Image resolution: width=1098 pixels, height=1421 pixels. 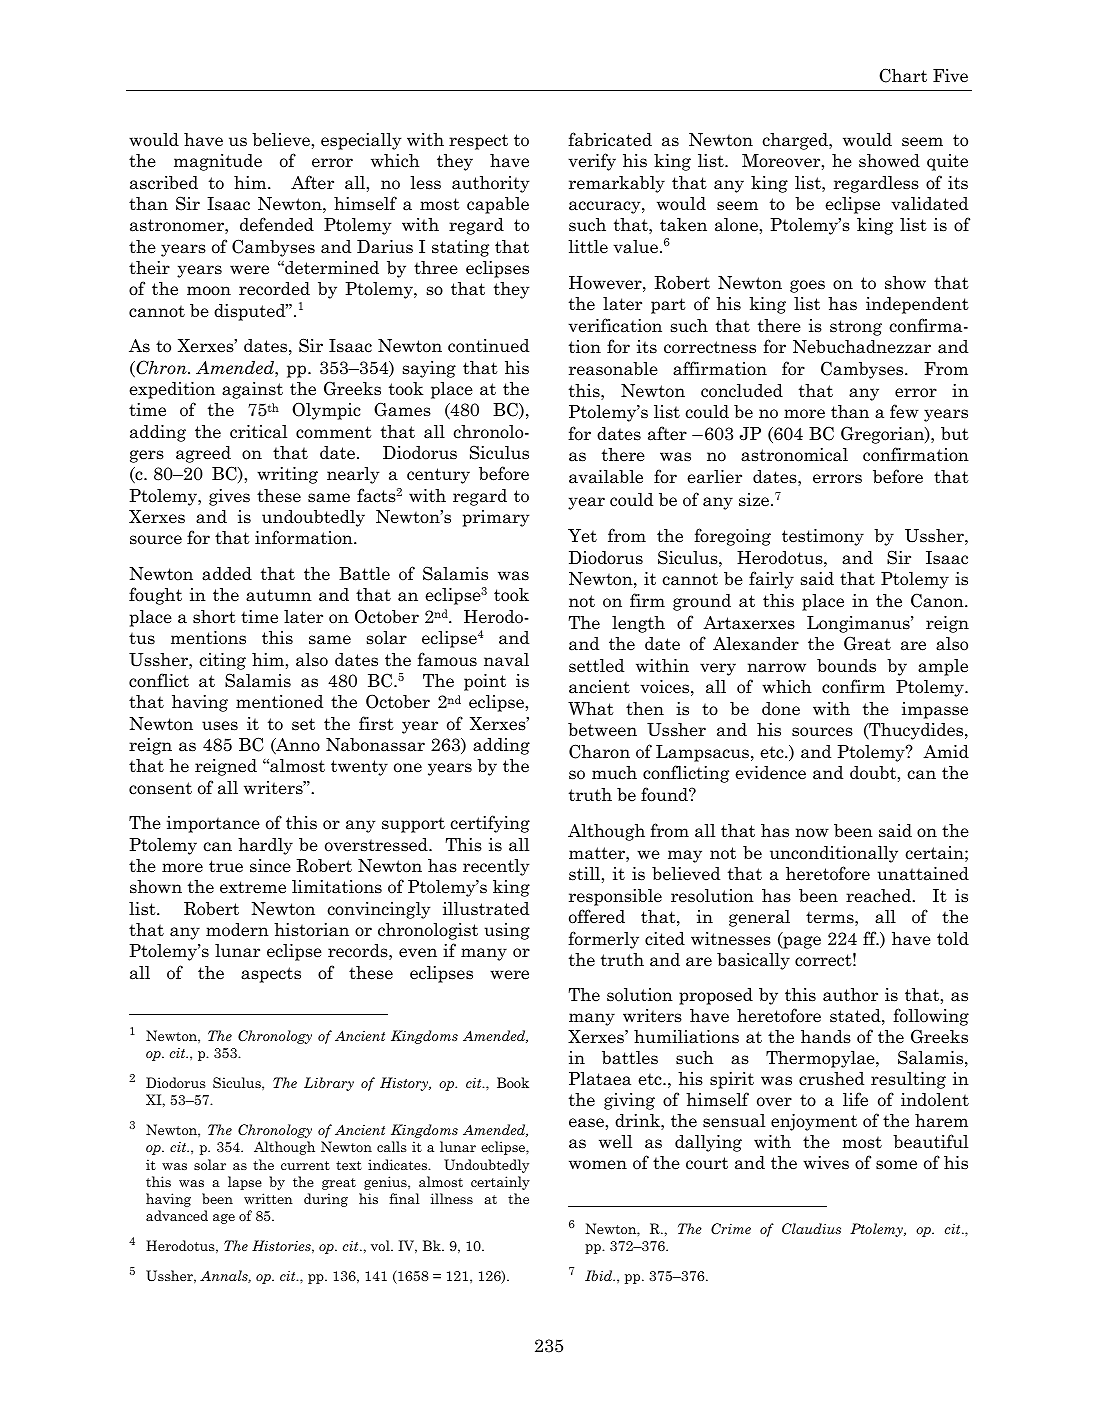 What do you see at coordinates (268, 1198) in the page?
I see `written` at bounding box center [268, 1198].
